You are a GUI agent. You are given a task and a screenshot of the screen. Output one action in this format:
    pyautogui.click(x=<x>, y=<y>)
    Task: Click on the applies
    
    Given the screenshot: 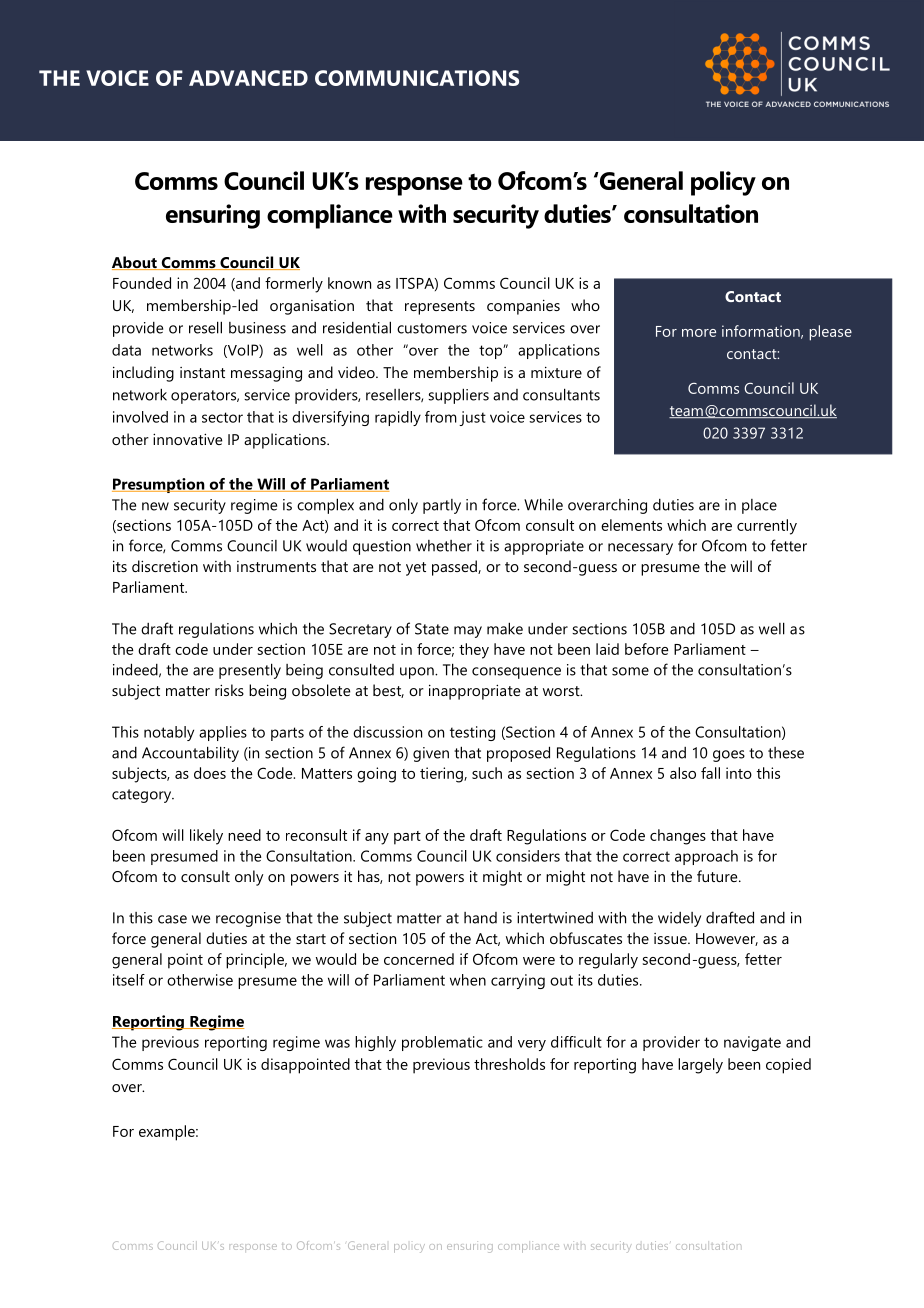 What is the action you would take?
    pyautogui.click(x=223, y=733)
